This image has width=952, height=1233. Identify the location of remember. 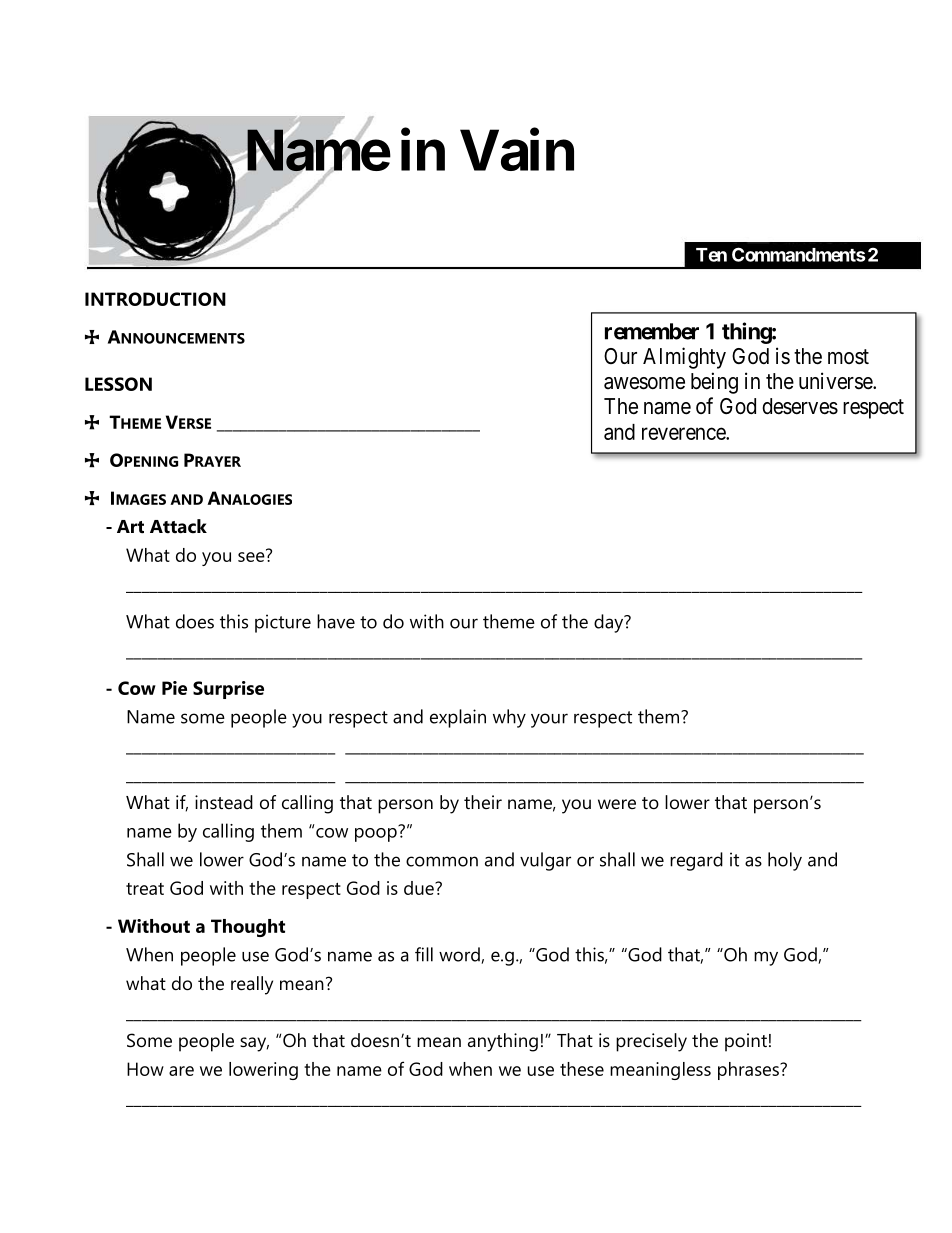
(652, 331).
